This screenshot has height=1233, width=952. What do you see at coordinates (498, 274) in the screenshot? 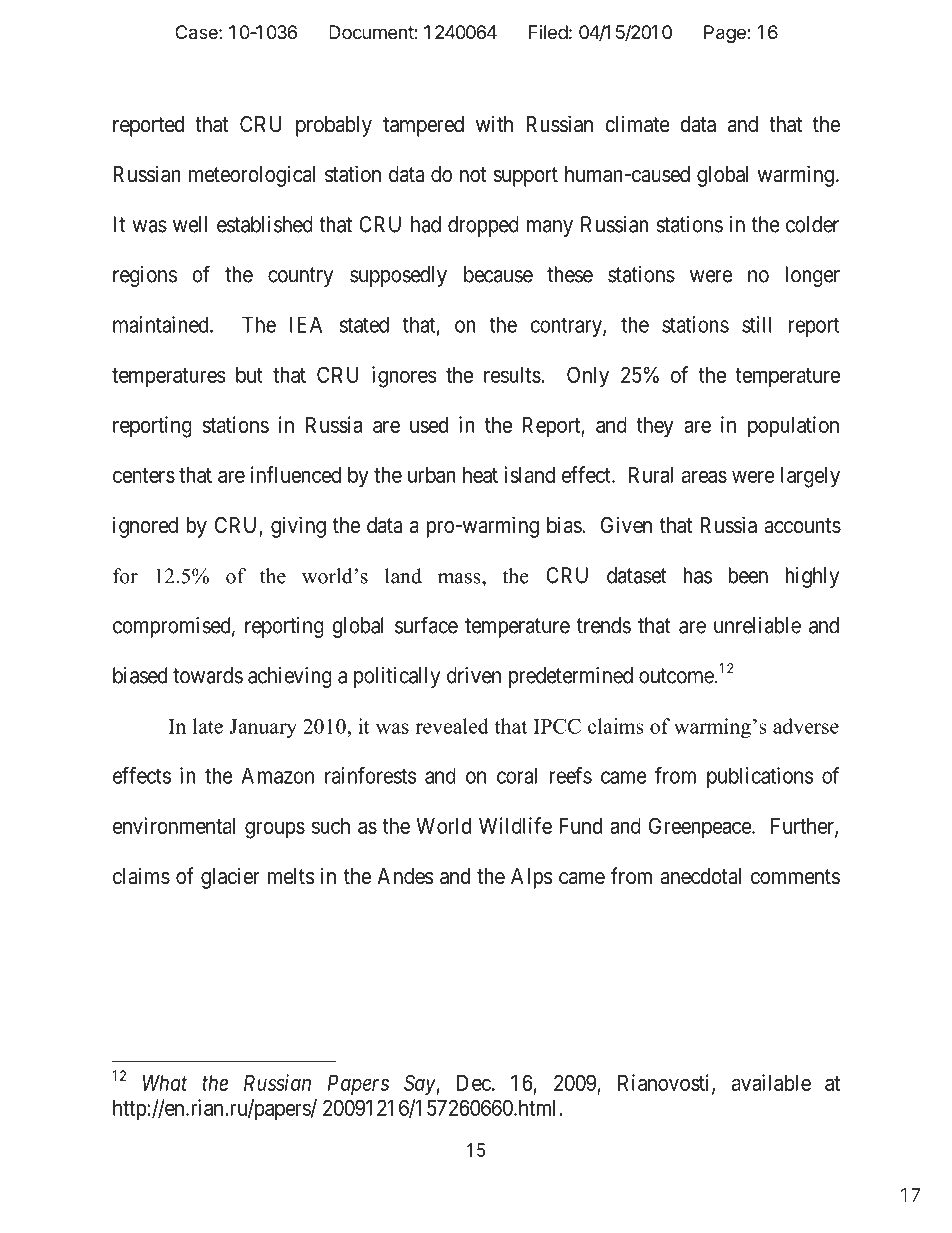
I see `because` at bounding box center [498, 274].
